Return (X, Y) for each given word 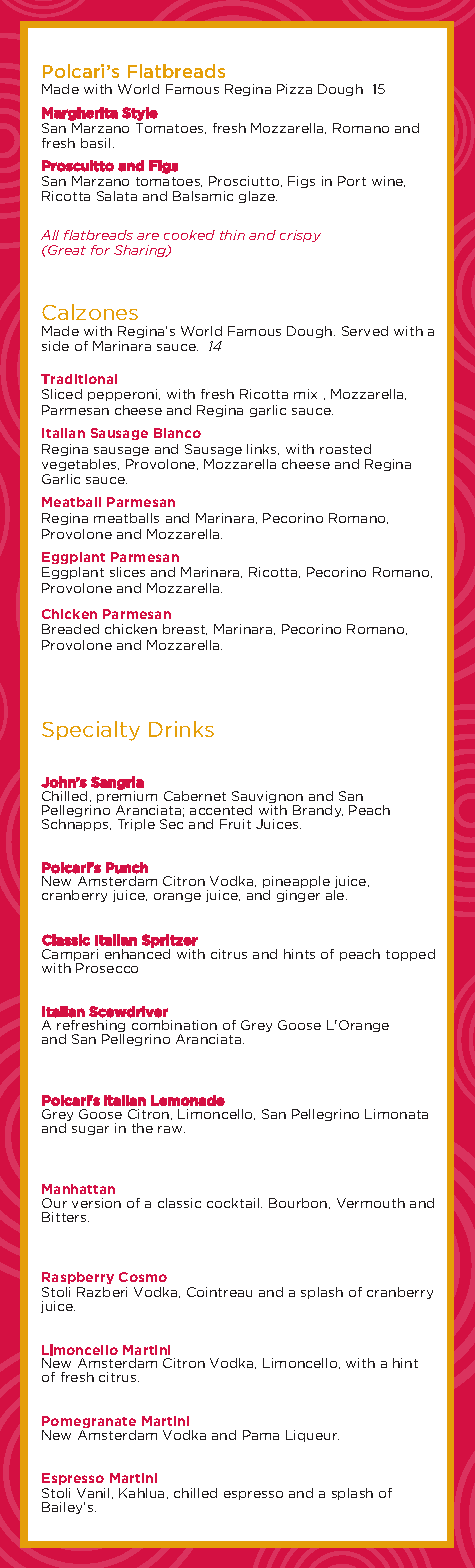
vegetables (80, 465)
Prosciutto (245, 181)
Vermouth (371, 1203)
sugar (90, 1130)
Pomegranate (89, 1423)
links (263, 449)
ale (336, 895)
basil (95, 143)
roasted (345, 449)
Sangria (117, 784)
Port (352, 181)
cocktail (234, 1203)
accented (221, 810)
